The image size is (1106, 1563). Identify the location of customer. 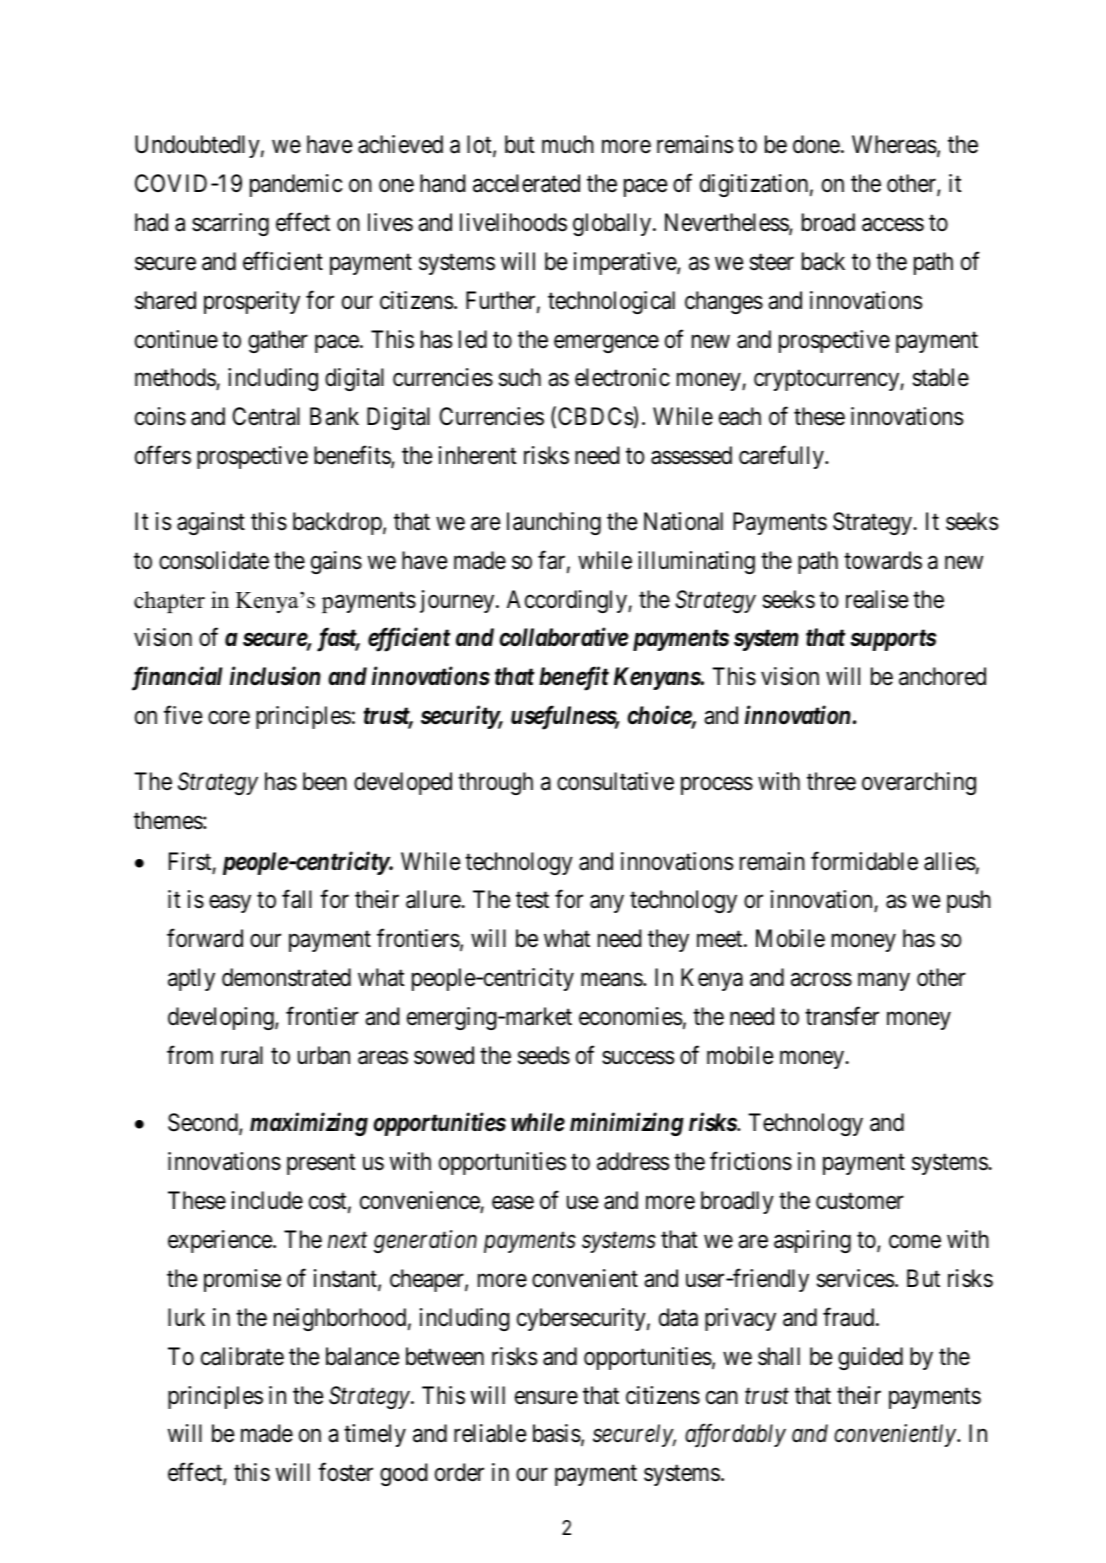
(860, 1201).
